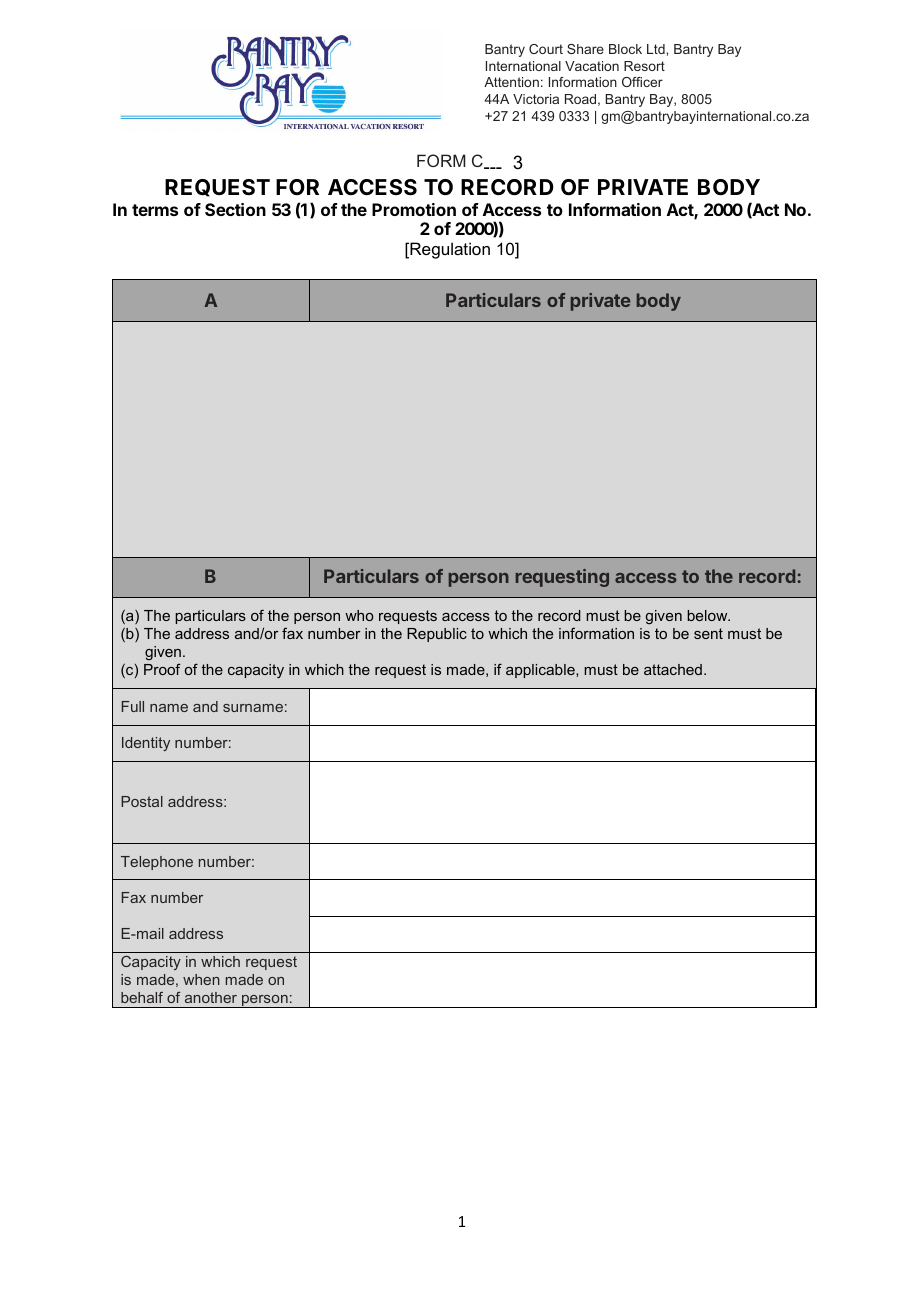 The image size is (924, 1308). Describe the element at coordinates (359, 615) in the screenshot. I see `who` at that location.
